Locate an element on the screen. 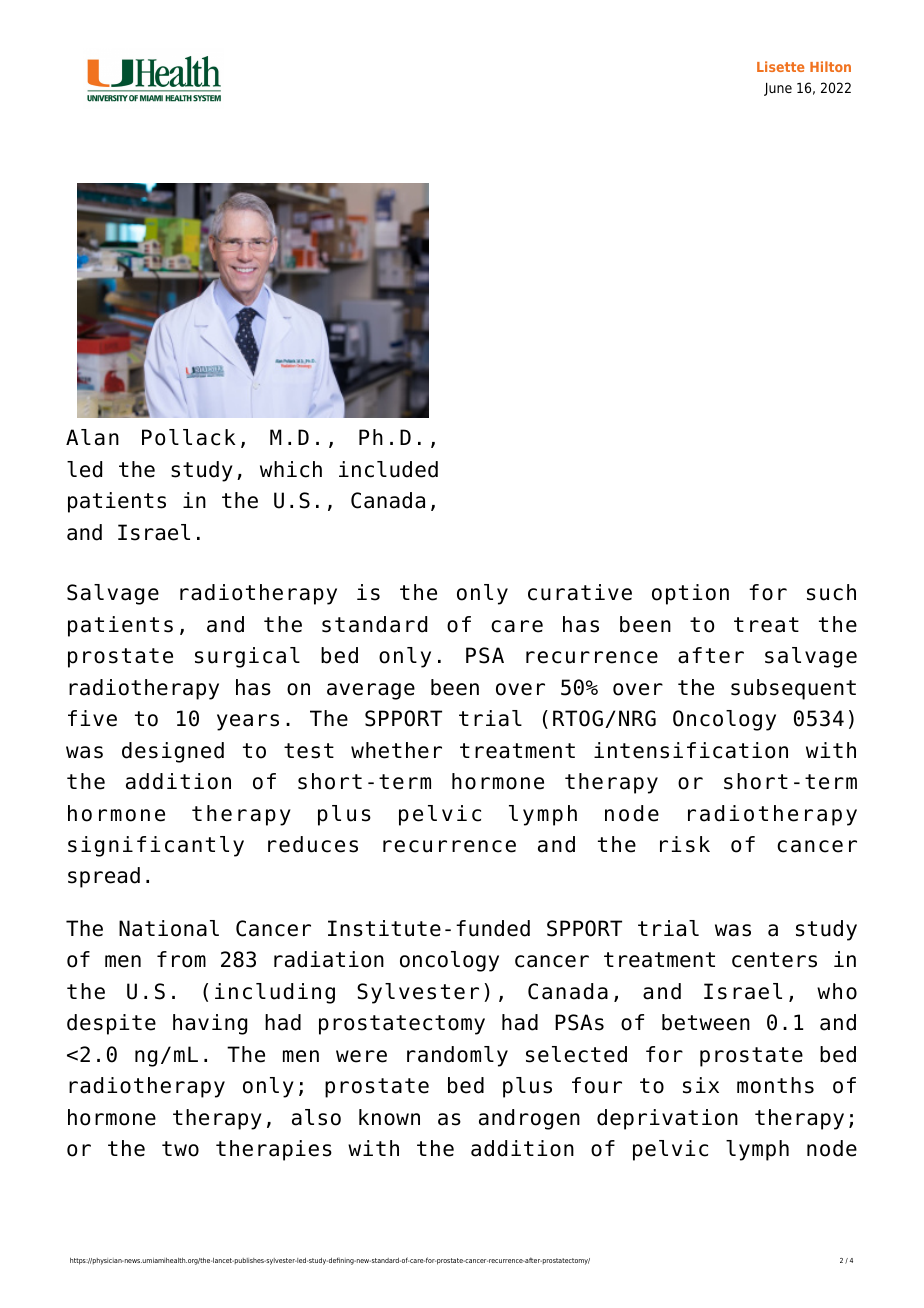  Alan is located at coordinates (92, 437).
